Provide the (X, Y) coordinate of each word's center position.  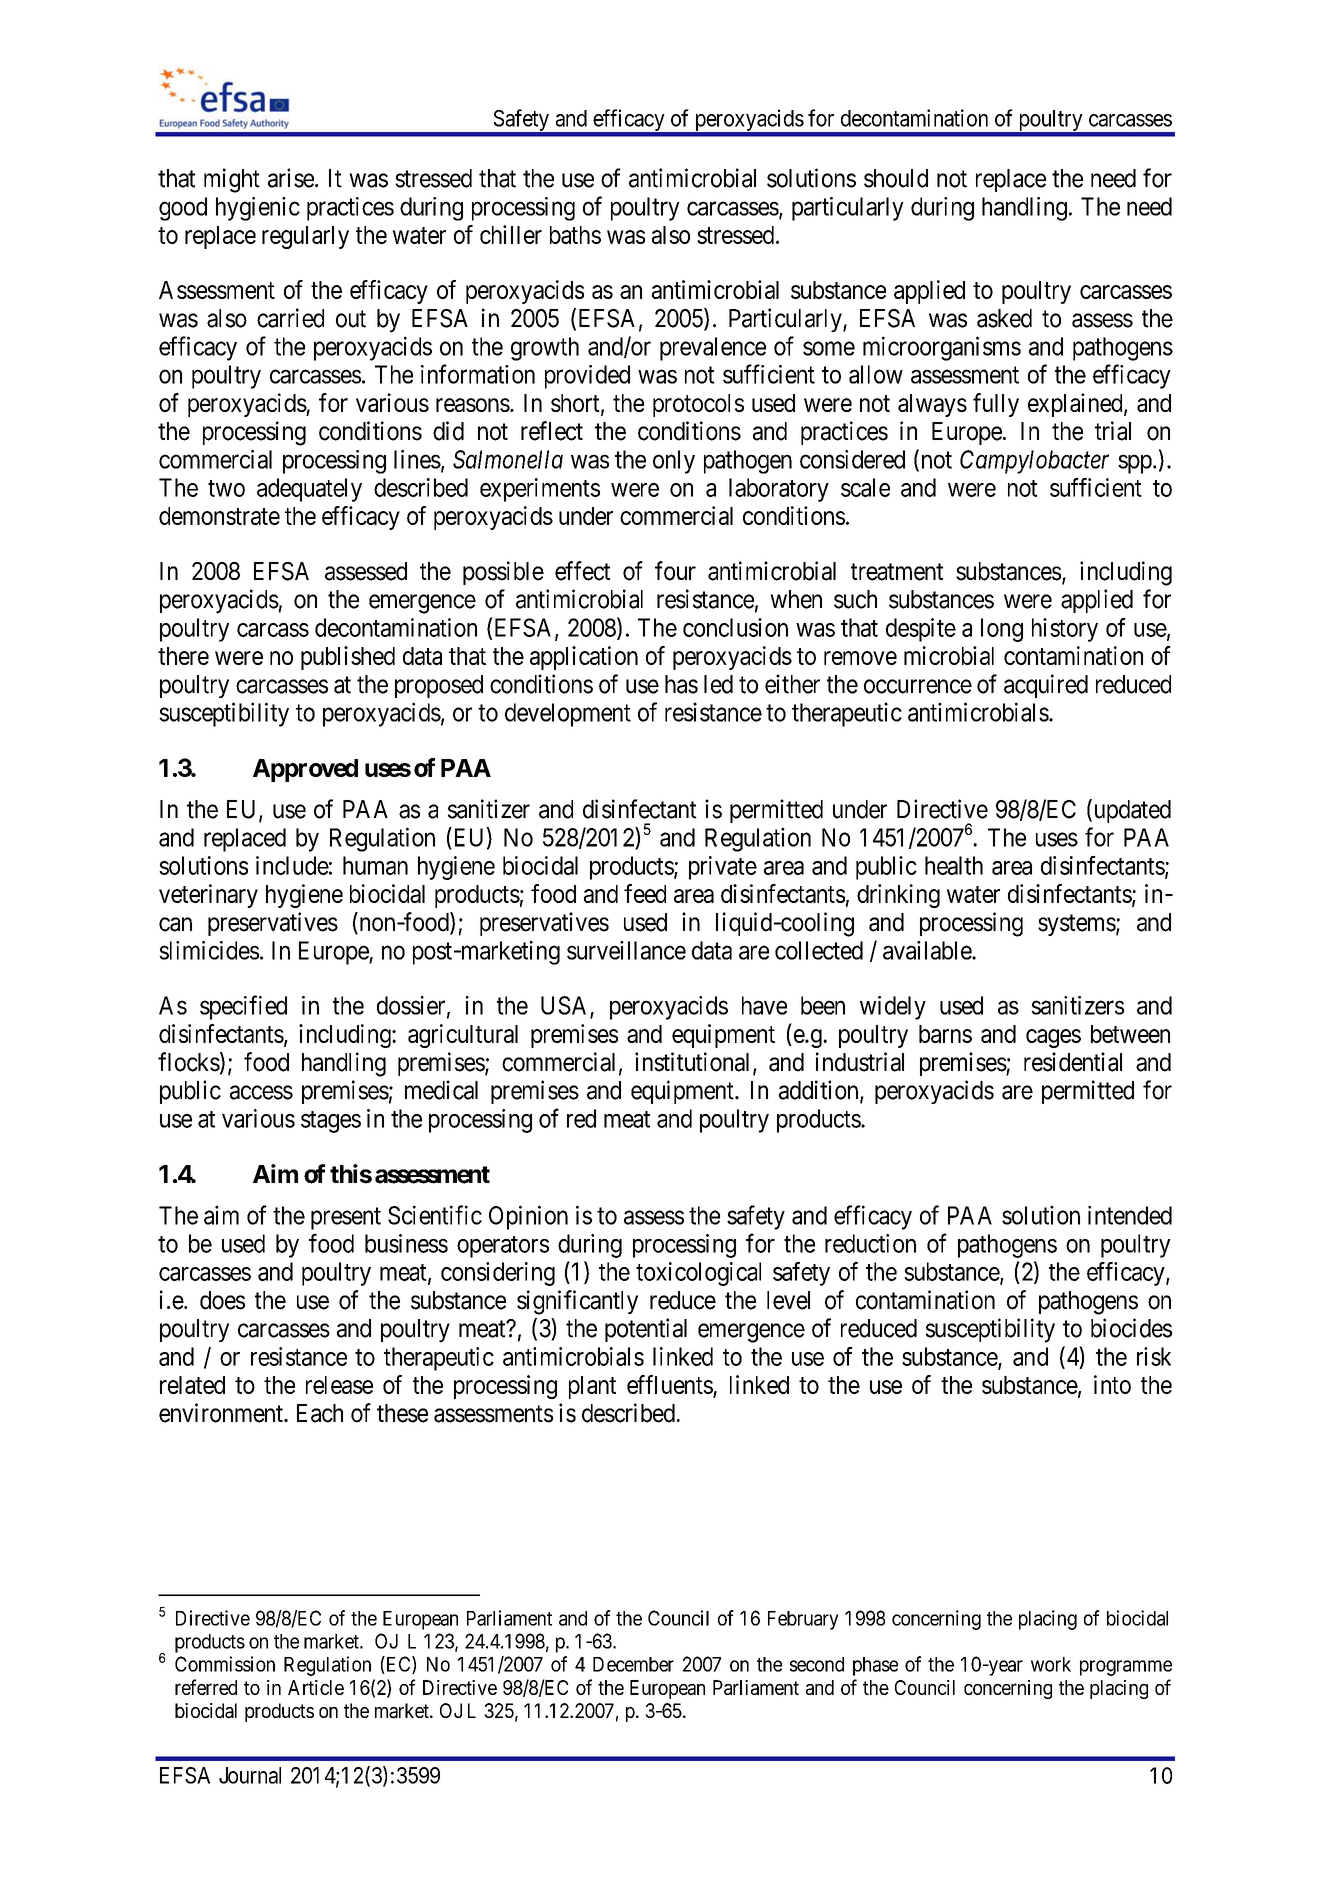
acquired (1046, 686)
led (718, 684)
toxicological (698, 1274)
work (1051, 1664)
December (633, 1664)
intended (1130, 1215)
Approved (305, 770)
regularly (305, 237)
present (346, 1219)
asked (1004, 318)
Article (316, 1687)
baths (575, 235)
